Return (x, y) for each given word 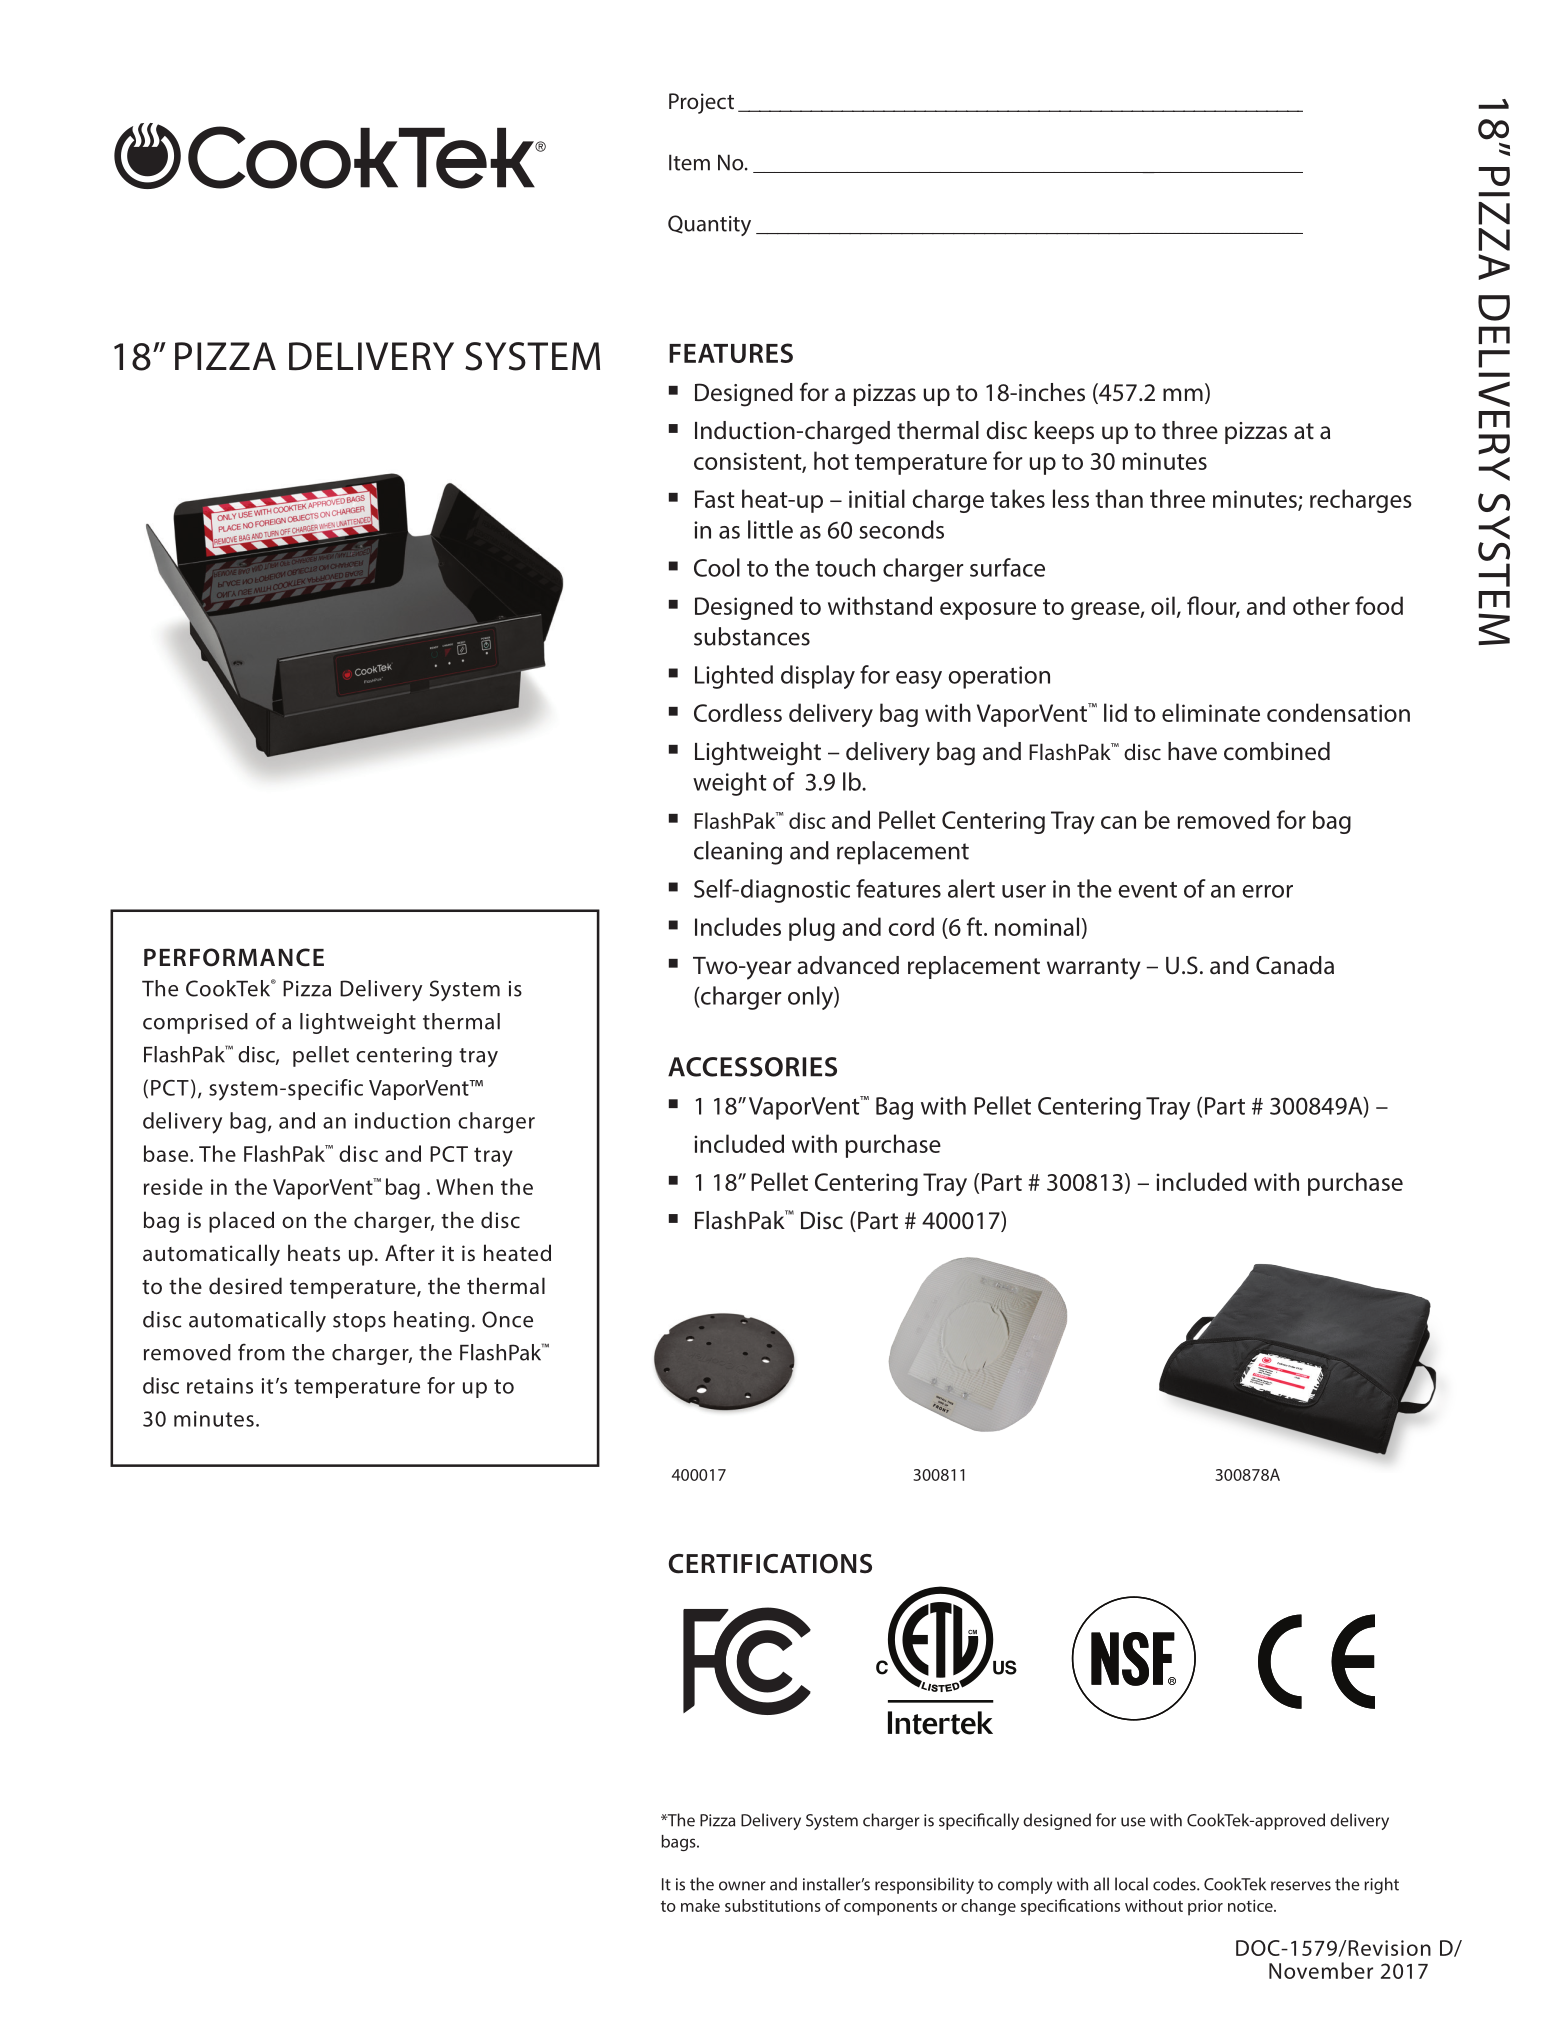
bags (679, 1843)
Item (689, 162)
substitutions (773, 1905)
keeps (1064, 432)
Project (701, 103)
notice (1251, 1906)
